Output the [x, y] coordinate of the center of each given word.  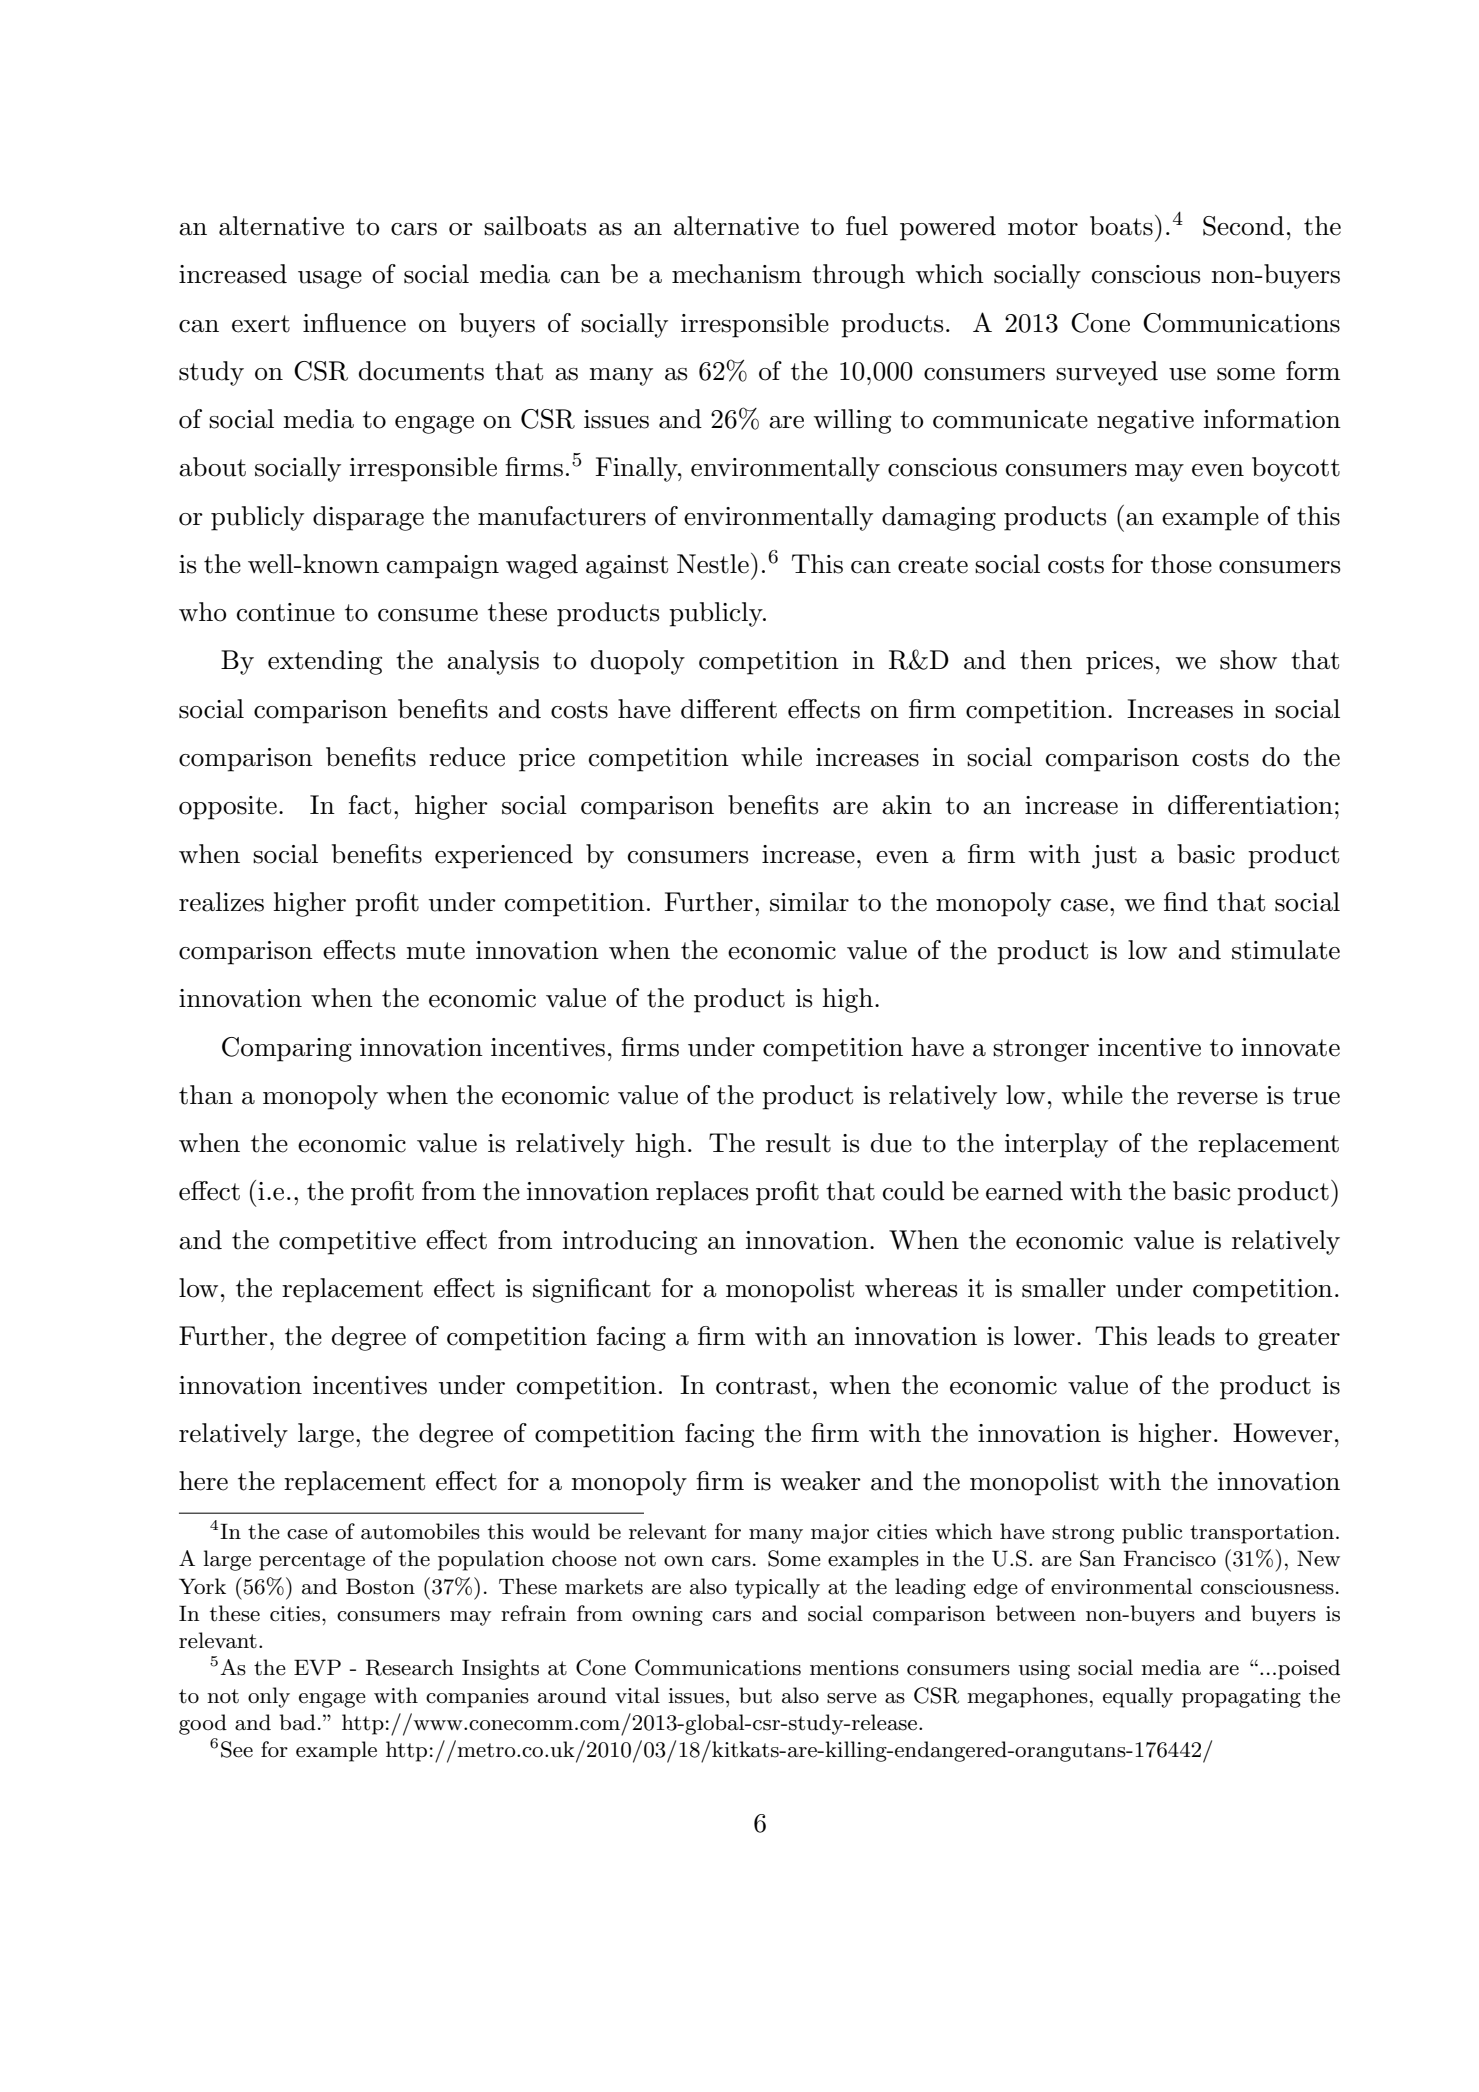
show [1248, 660]
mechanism [737, 274]
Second [1243, 226]
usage [330, 279]
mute [435, 951]
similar [809, 902]
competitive [347, 1243]
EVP [317, 1667]
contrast [763, 1386]
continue [286, 612]
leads [1186, 1336]
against [627, 567]
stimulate [1286, 950]
